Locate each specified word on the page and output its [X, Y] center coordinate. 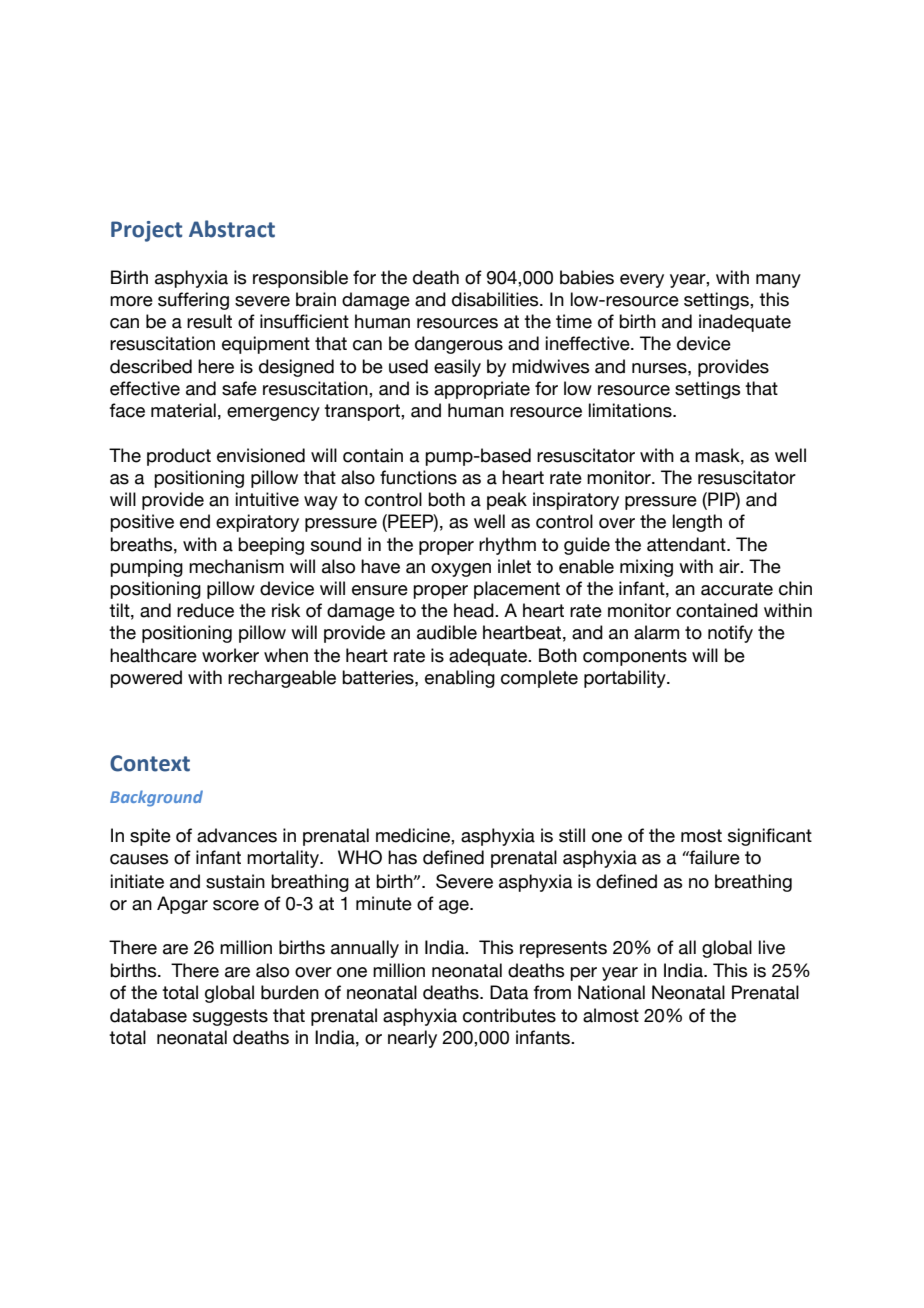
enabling [460, 679]
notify [730, 634]
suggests [230, 1017]
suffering [193, 301]
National [611, 992]
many [778, 281]
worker [230, 655]
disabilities [496, 299]
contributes [509, 1015]
